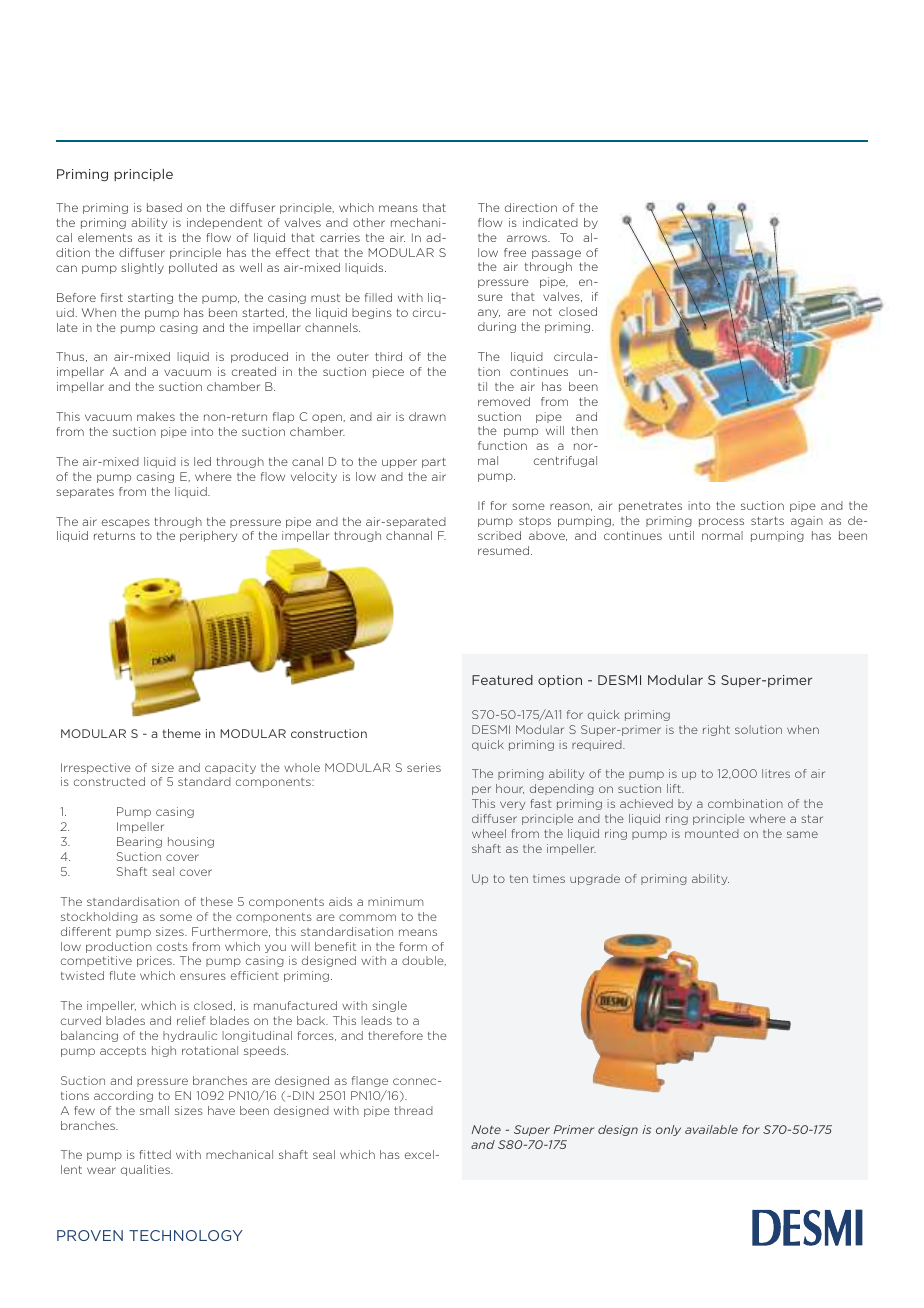 The width and height of the page is (924, 1308). I want to click on drawn, so click(427, 416).
